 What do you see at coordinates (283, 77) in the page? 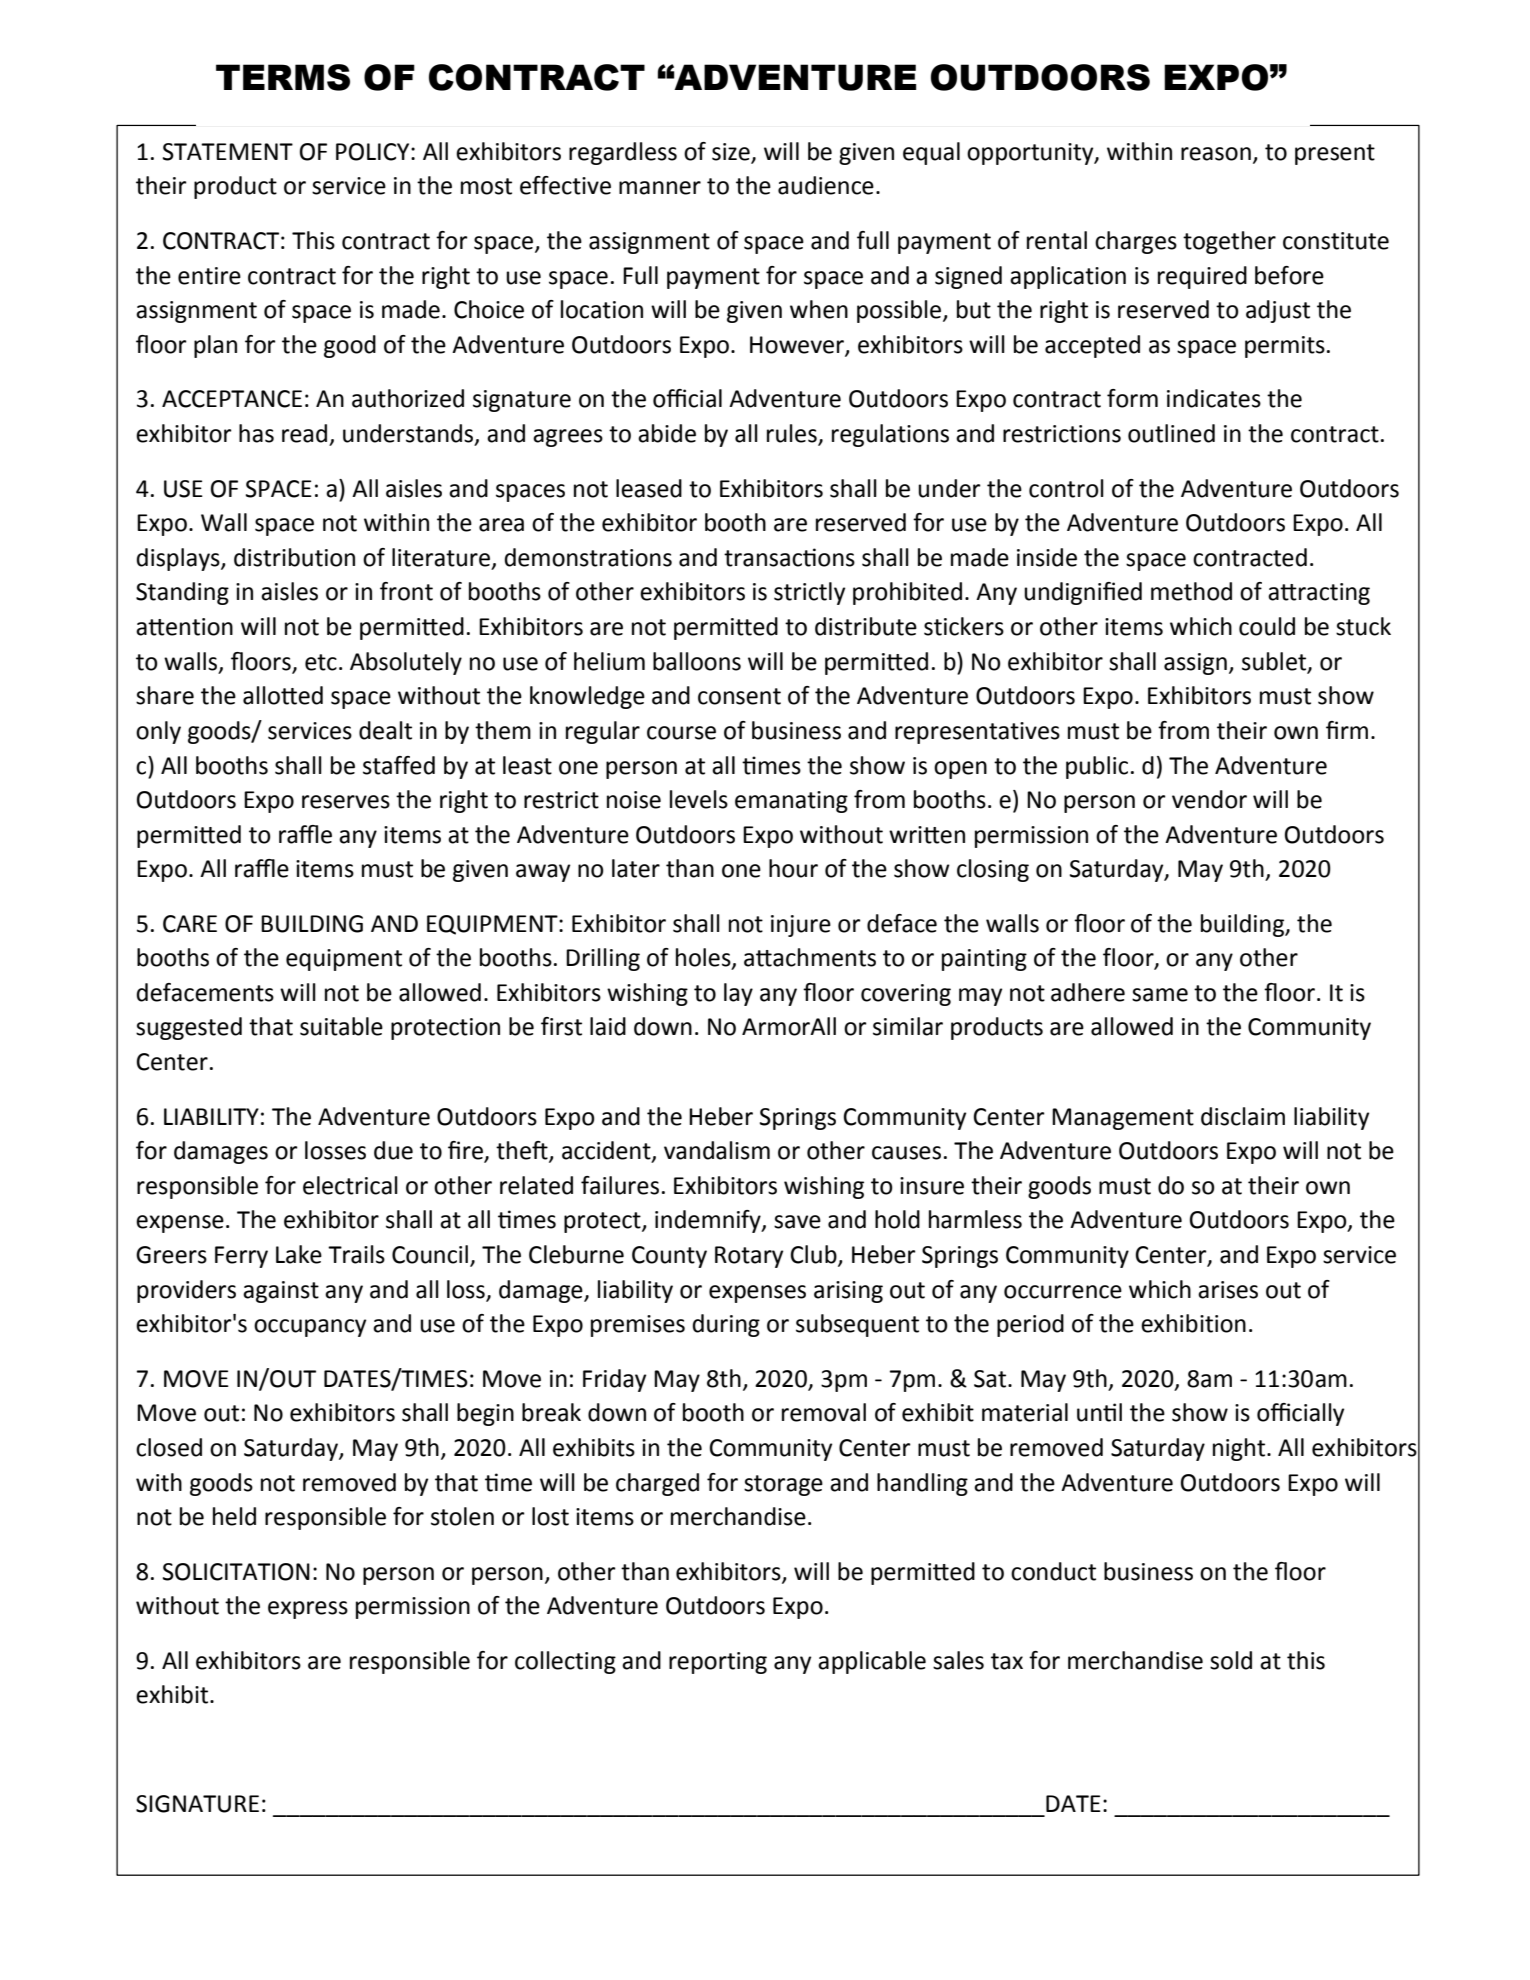
I see `TERMS` at bounding box center [283, 77].
